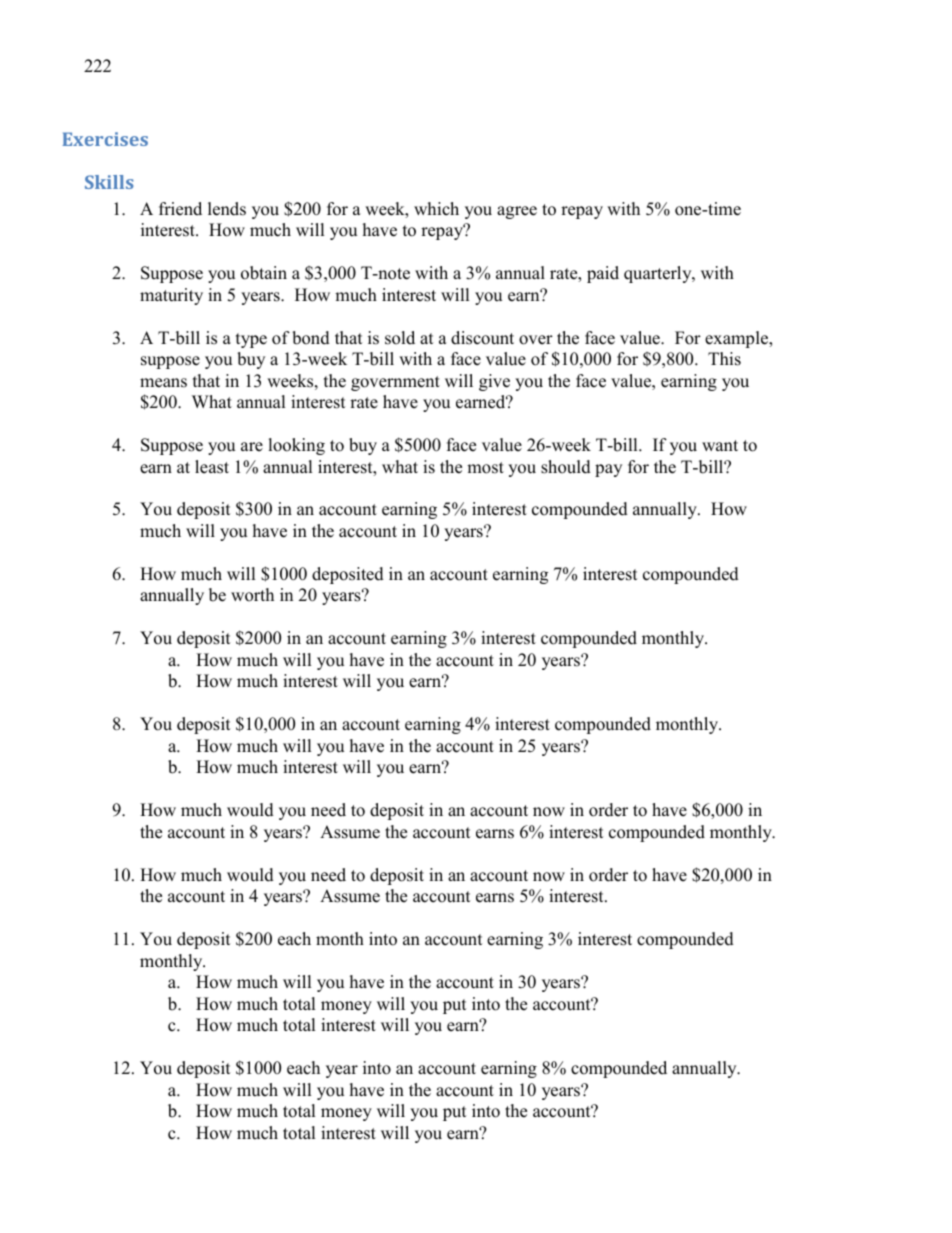 The height and width of the page is (1233, 952). Describe the element at coordinates (163, 383) in the page. I see `means` at that location.
